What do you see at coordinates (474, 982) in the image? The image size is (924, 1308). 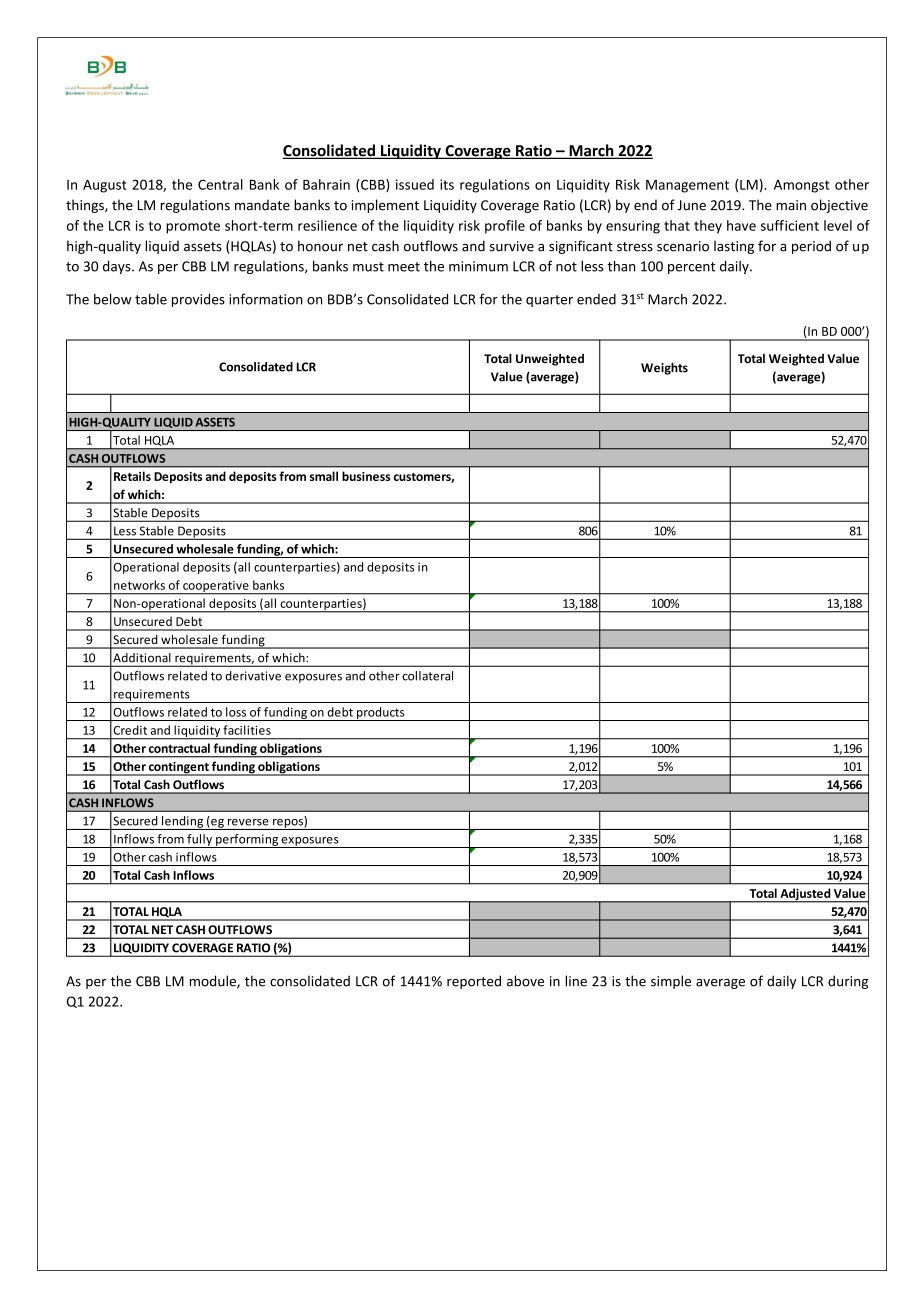 I see `reported` at bounding box center [474, 982].
